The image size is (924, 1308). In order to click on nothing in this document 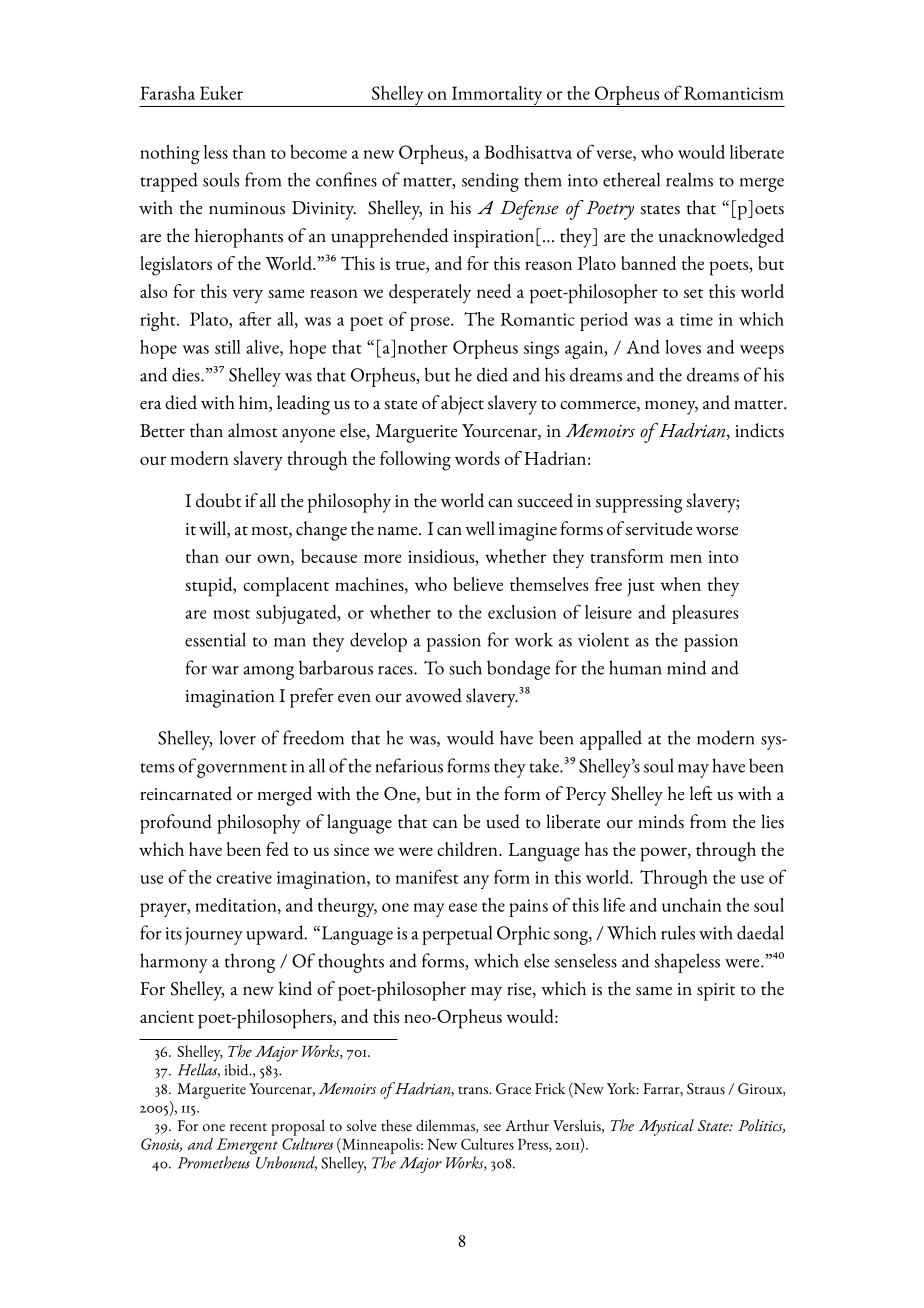, I will do `click(170, 154)`.
